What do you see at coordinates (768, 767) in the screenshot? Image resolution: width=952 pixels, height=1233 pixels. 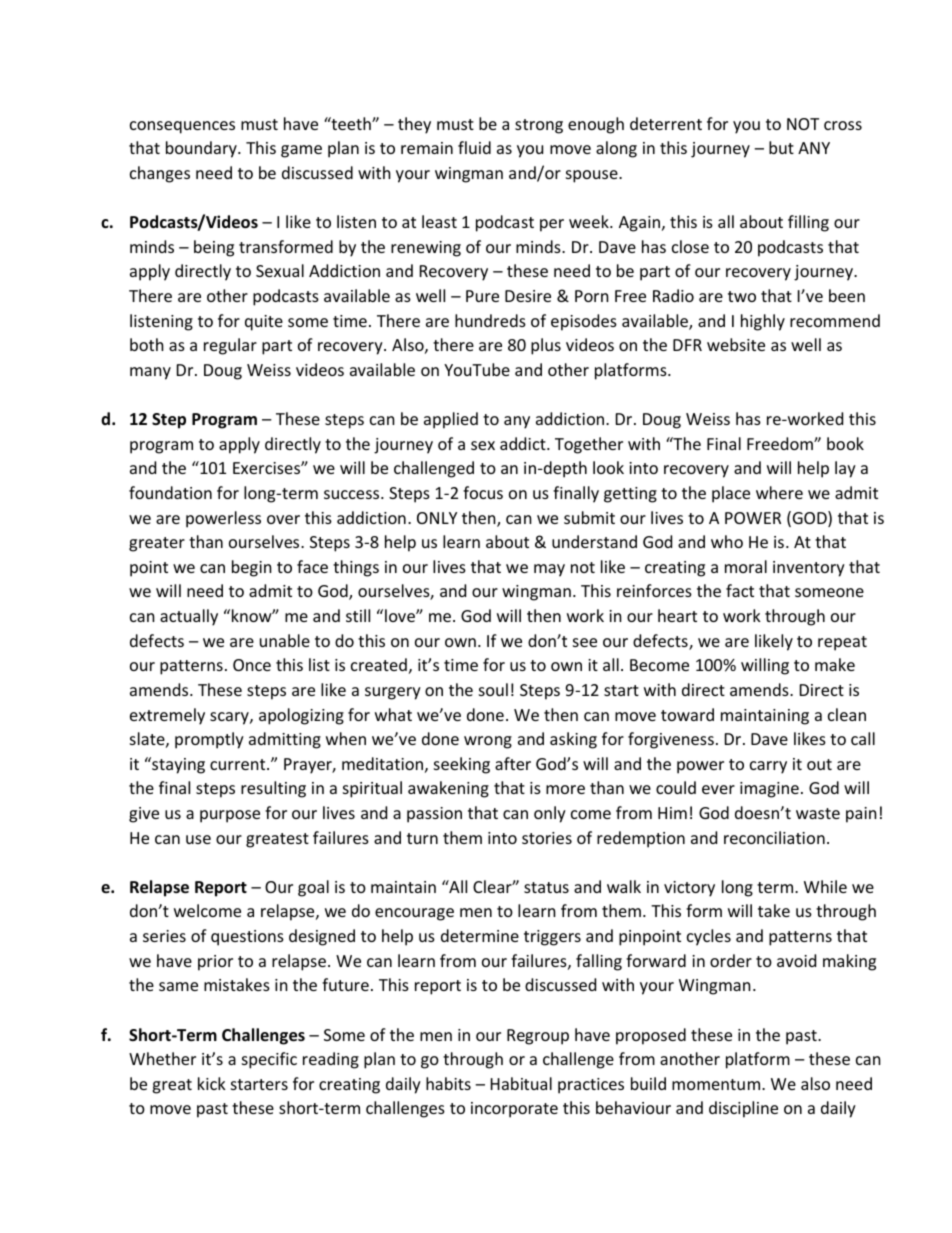 I see `carry` at bounding box center [768, 767].
